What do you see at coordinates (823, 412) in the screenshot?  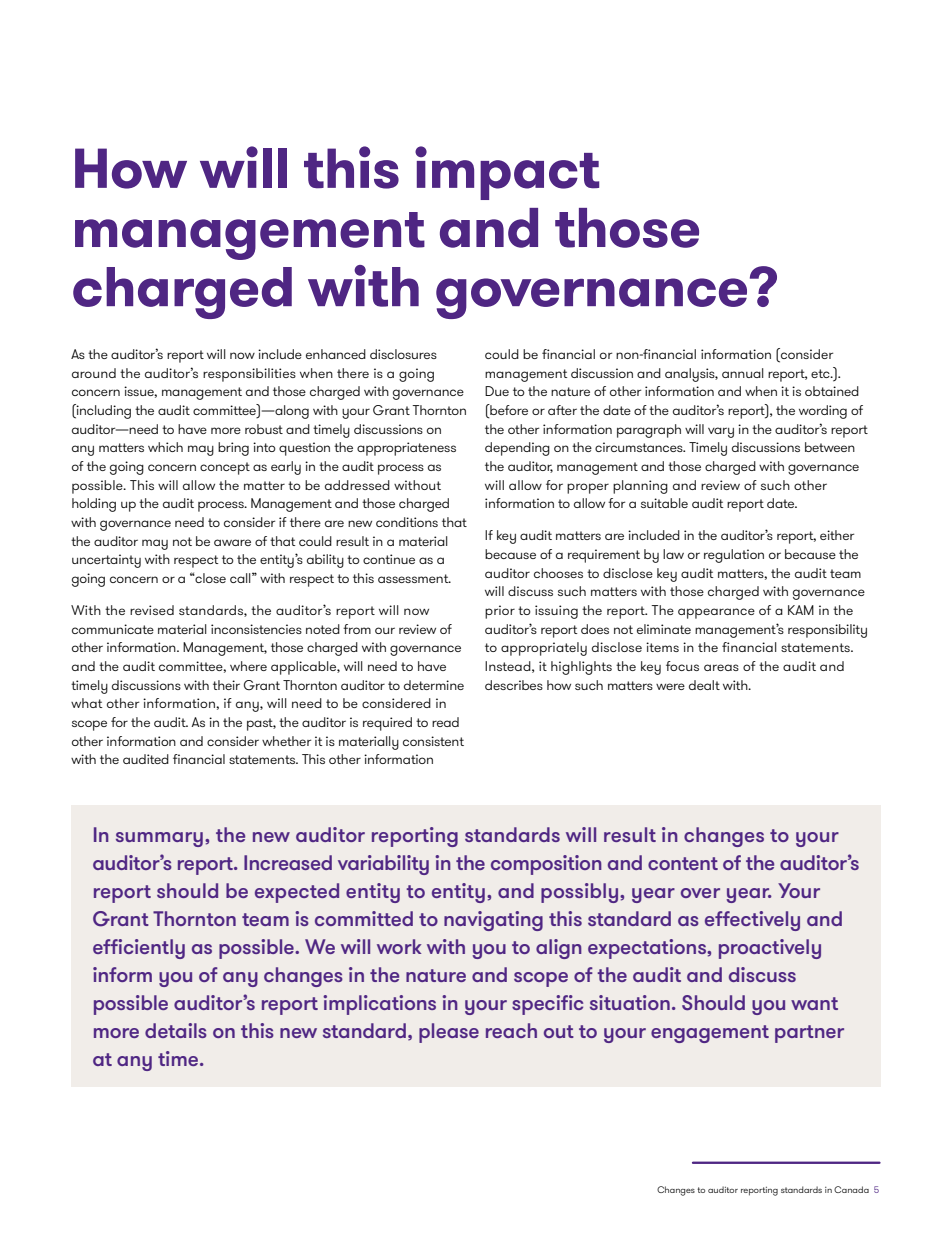 I see `wording` at bounding box center [823, 412].
